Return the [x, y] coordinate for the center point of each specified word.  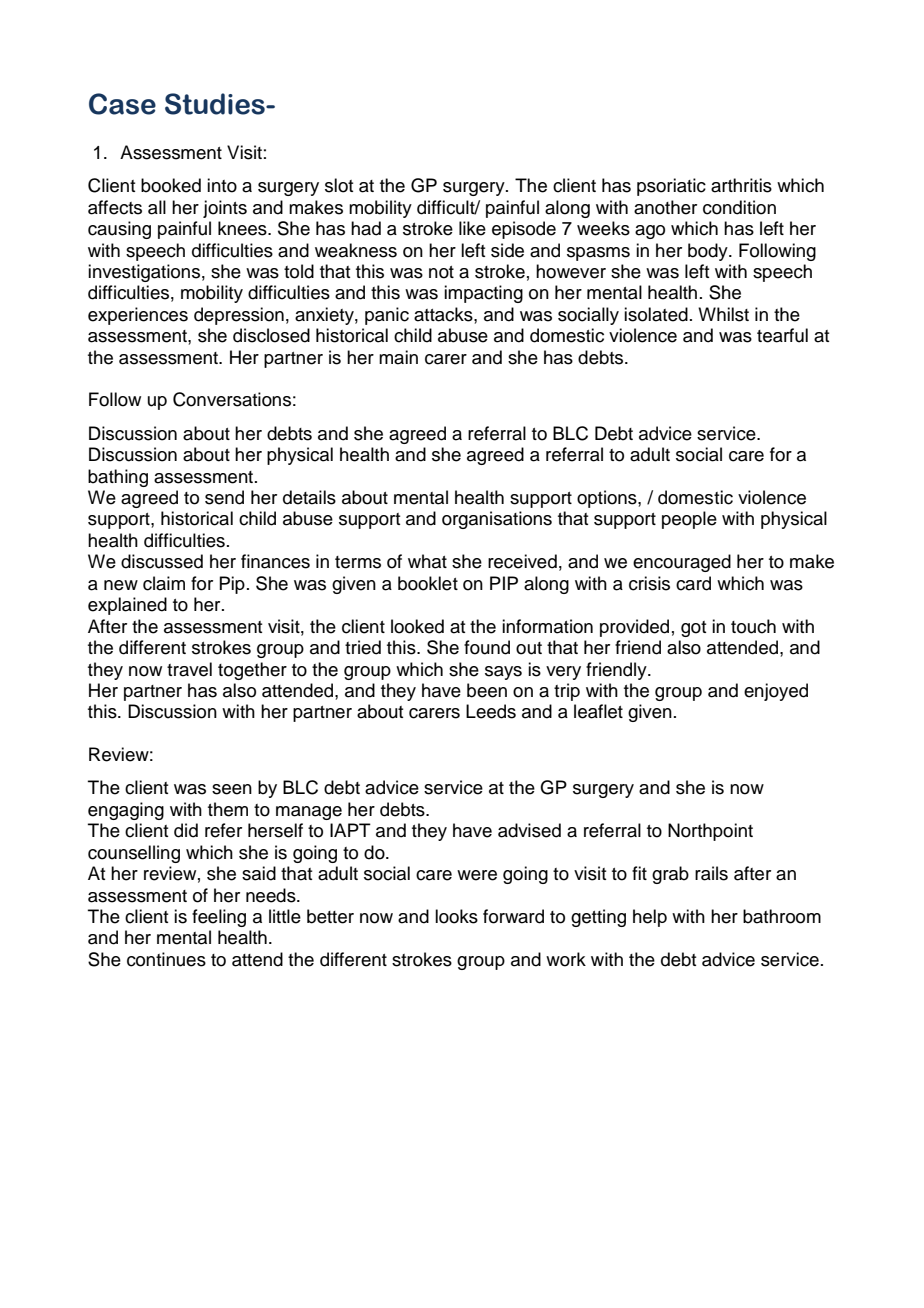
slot [339, 185]
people [689, 520]
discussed [162, 561]
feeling [219, 918]
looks [456, 916]
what [427, 561]
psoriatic [671, 187]
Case [122, 104]
